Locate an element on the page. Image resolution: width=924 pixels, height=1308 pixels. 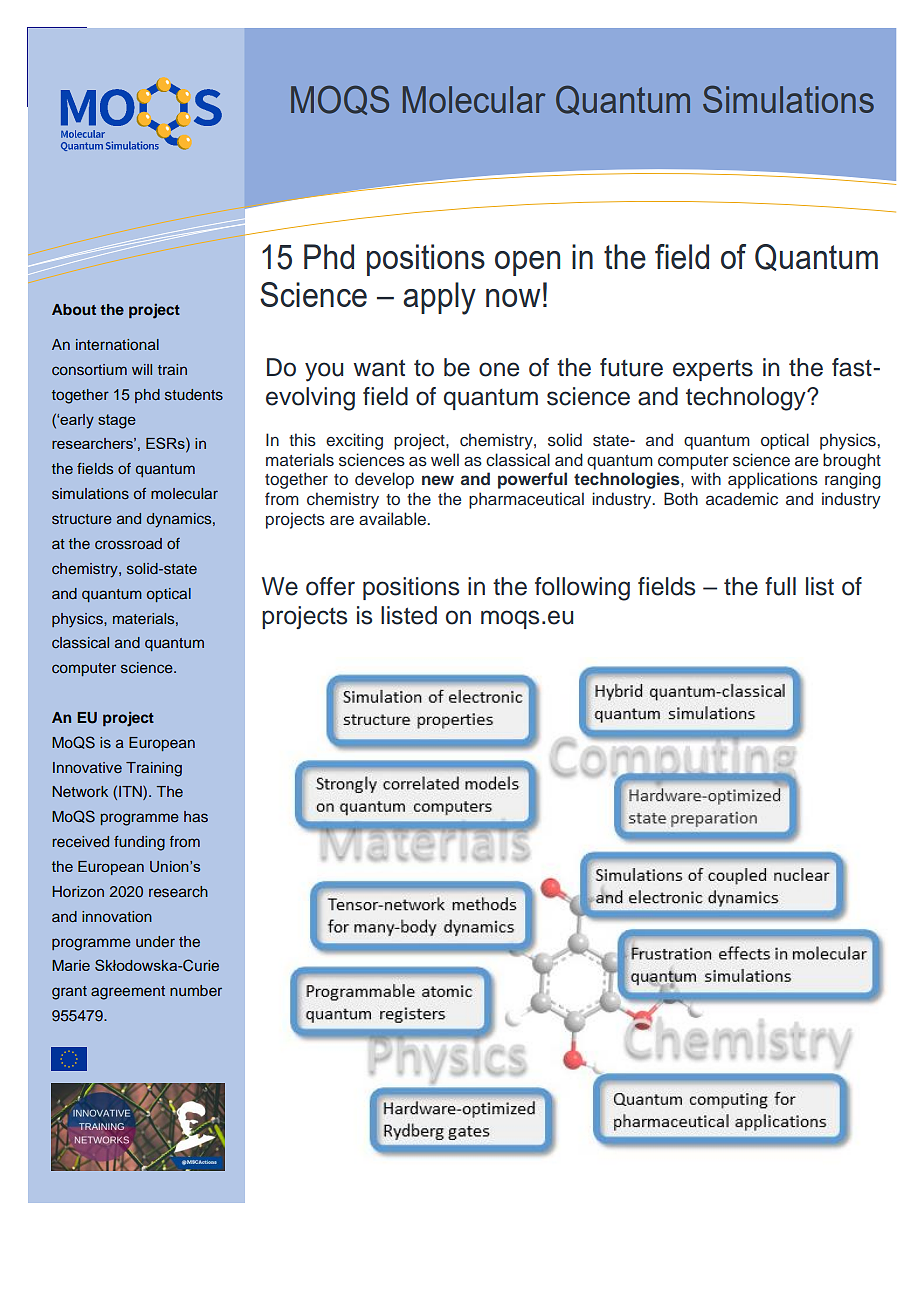
has is located at coordinates (196, 817).
